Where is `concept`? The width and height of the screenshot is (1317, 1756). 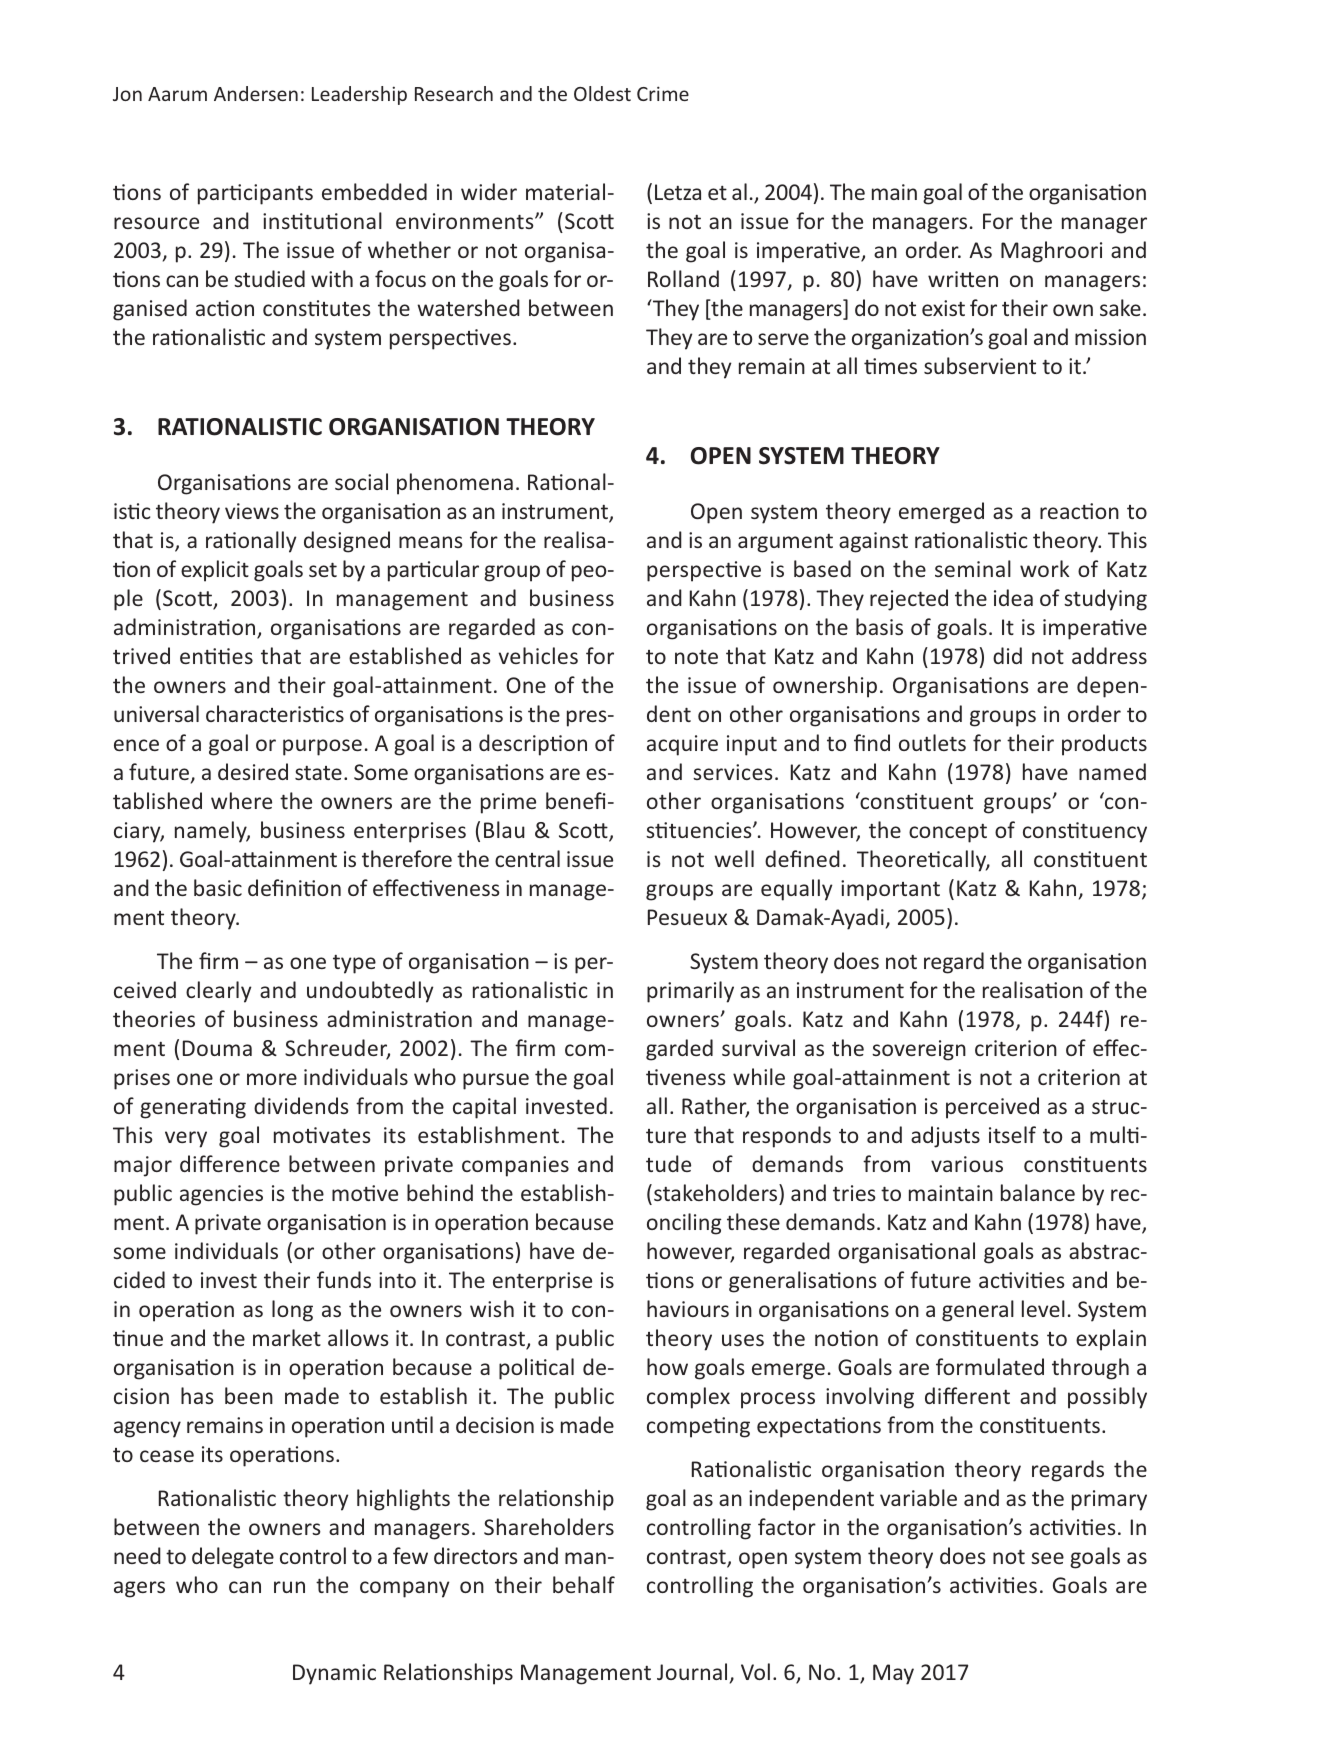
concept is located at coordinates (948, 833).
